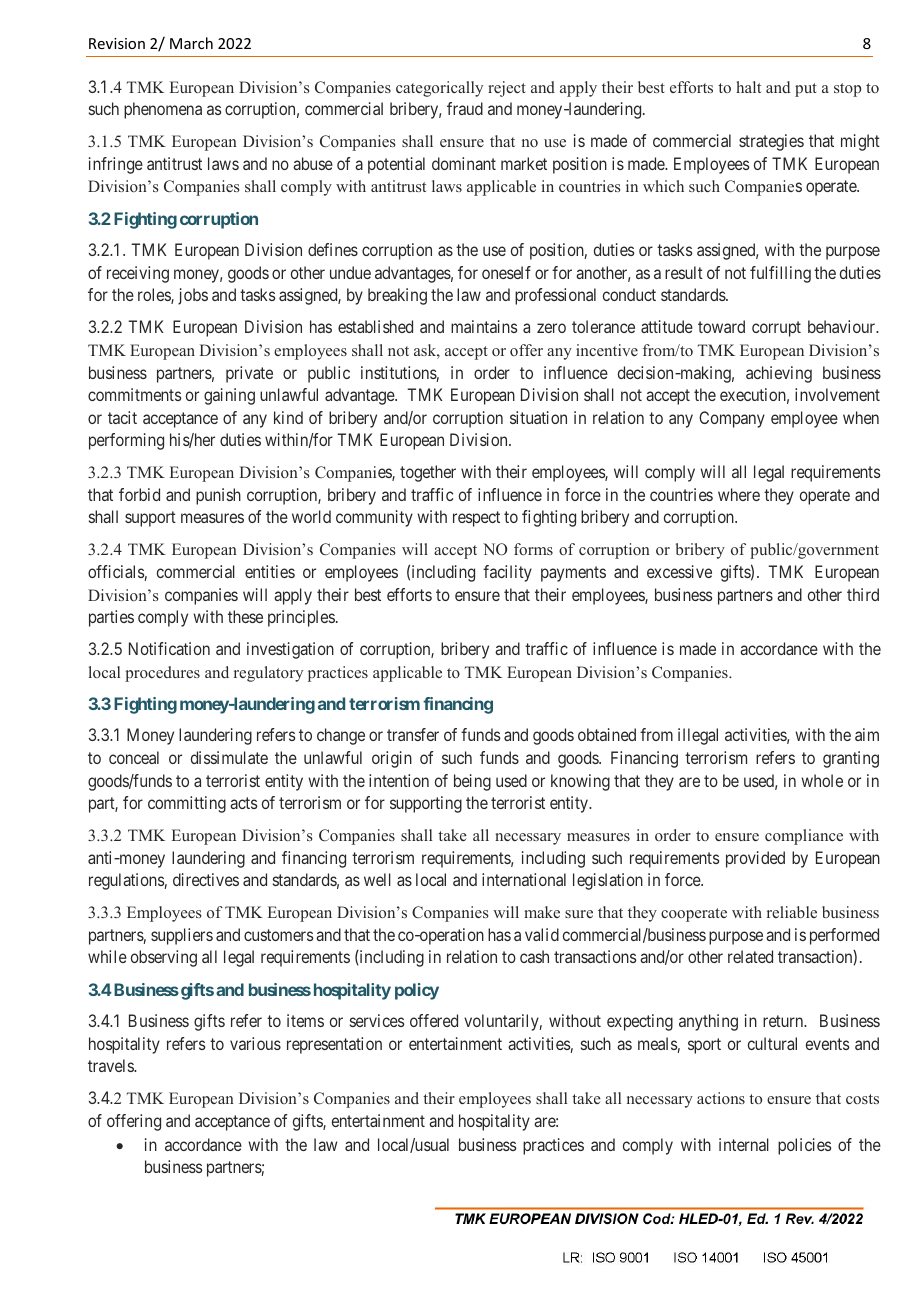 The width and height of the screenshot is (924, 1307). What do you see at coordinates (732, 419) in the screenshot?
I see `Company` at bounding box center [732, 419].
